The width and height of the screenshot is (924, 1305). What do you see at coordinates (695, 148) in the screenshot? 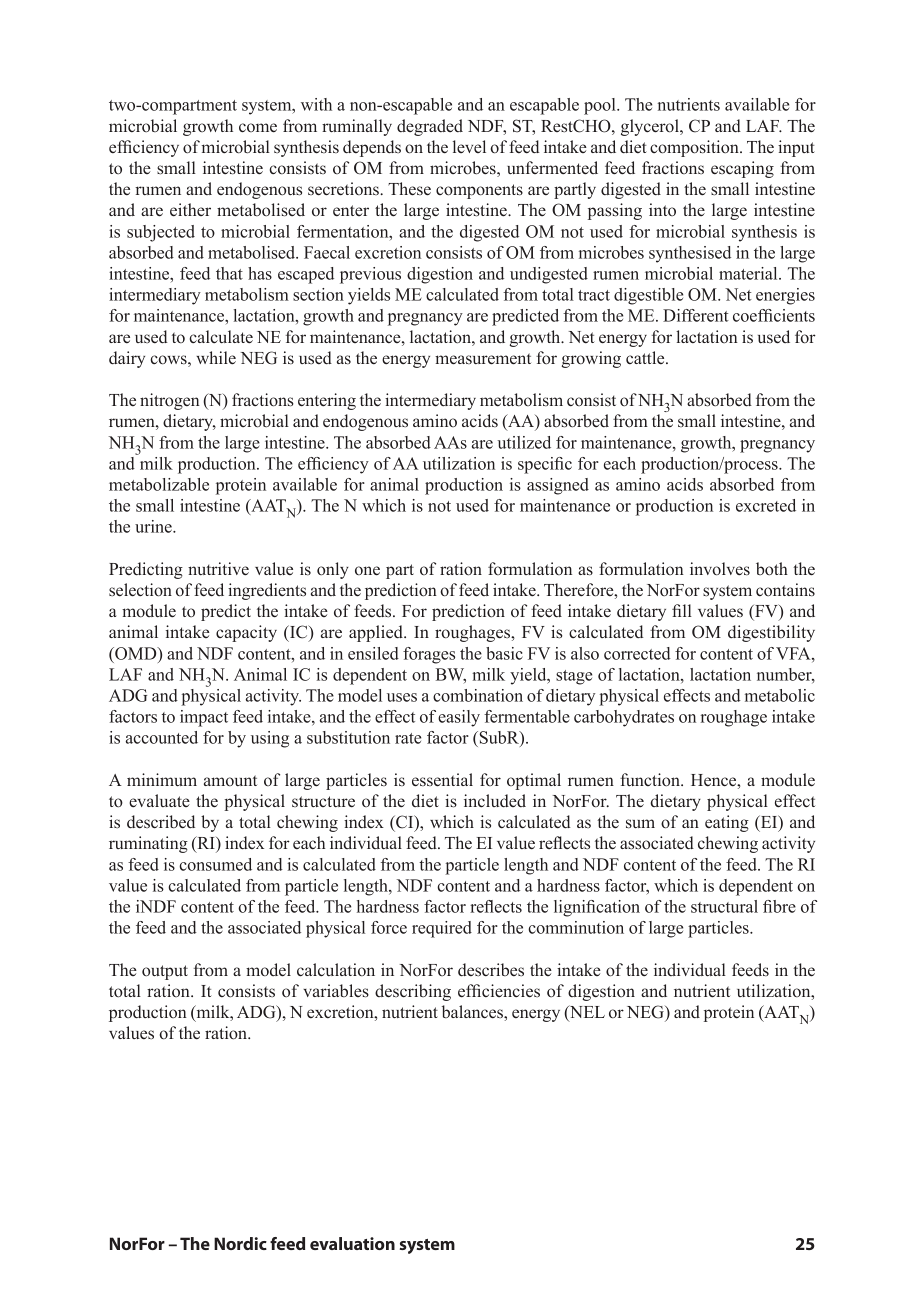
I see `composition` at bounding box center [695, 148].
